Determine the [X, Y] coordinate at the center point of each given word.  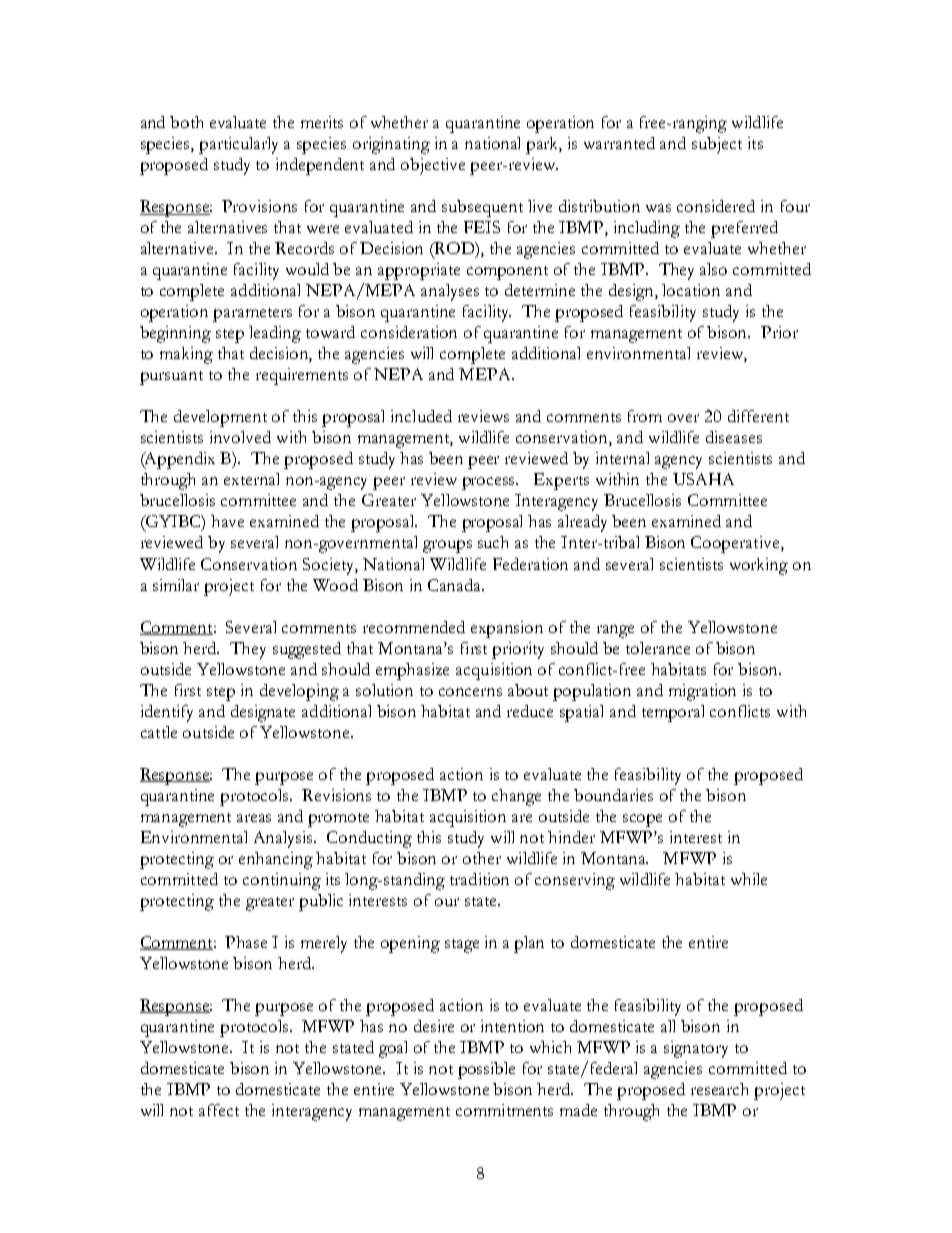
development [220, 418]
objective [433, 166]
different [758, 416]
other [482, 858]
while [749, 879]
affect [219, 1110]
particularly [238, 145]
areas [254, 818]
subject [717, 145]
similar [176, 585]
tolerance [658, 648]
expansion [507, 629]
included [421, 416]
